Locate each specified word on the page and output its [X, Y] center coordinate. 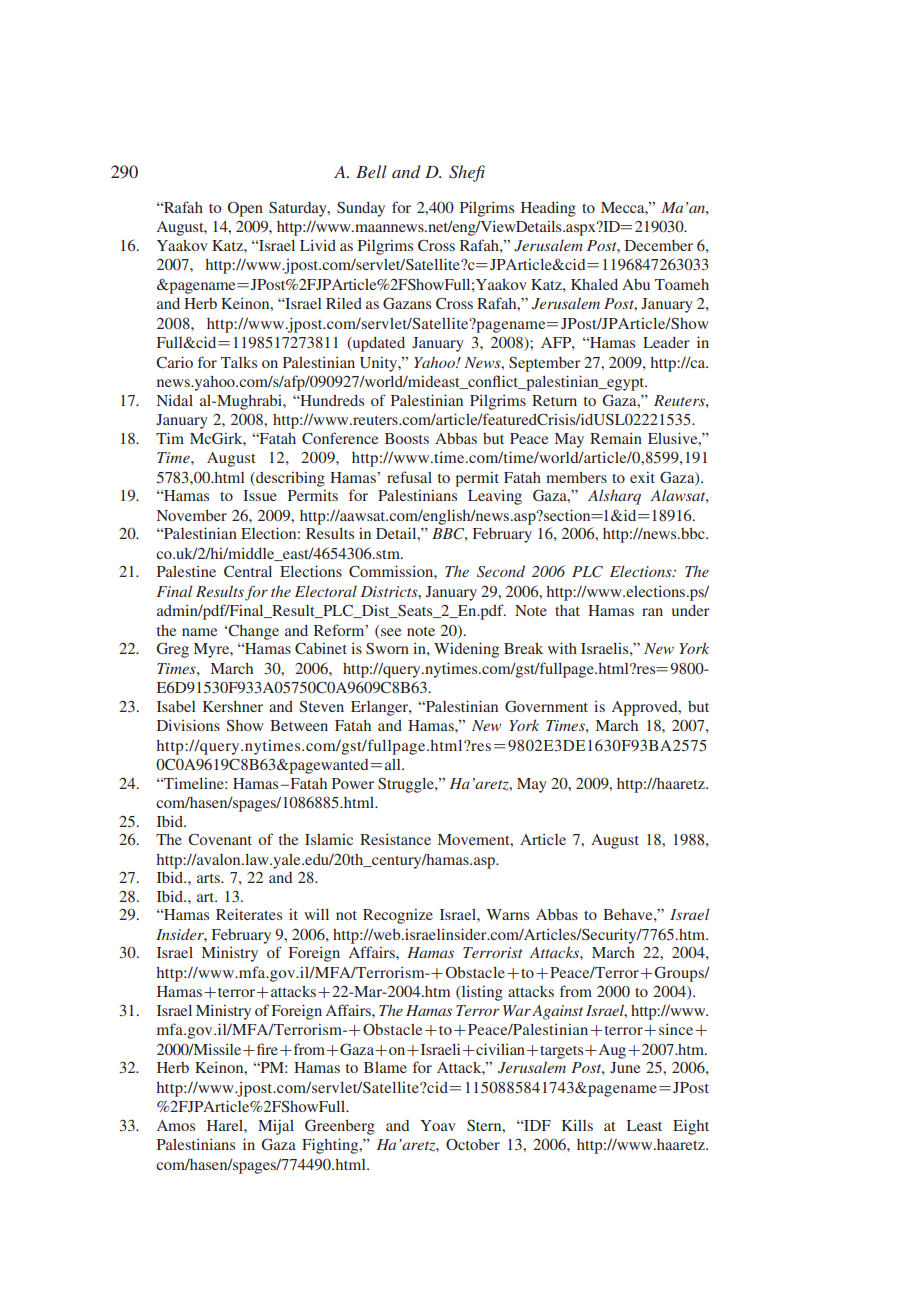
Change [253, 632]
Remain [616, 438]
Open [245, 209]
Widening [466, 650]
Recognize [398, 916]
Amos [176, 1125]
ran [652, 612]
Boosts [407, 438]
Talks [239, 362]
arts [209, 878]
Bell [371, 171]
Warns [507, 914]
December [659, 245]
